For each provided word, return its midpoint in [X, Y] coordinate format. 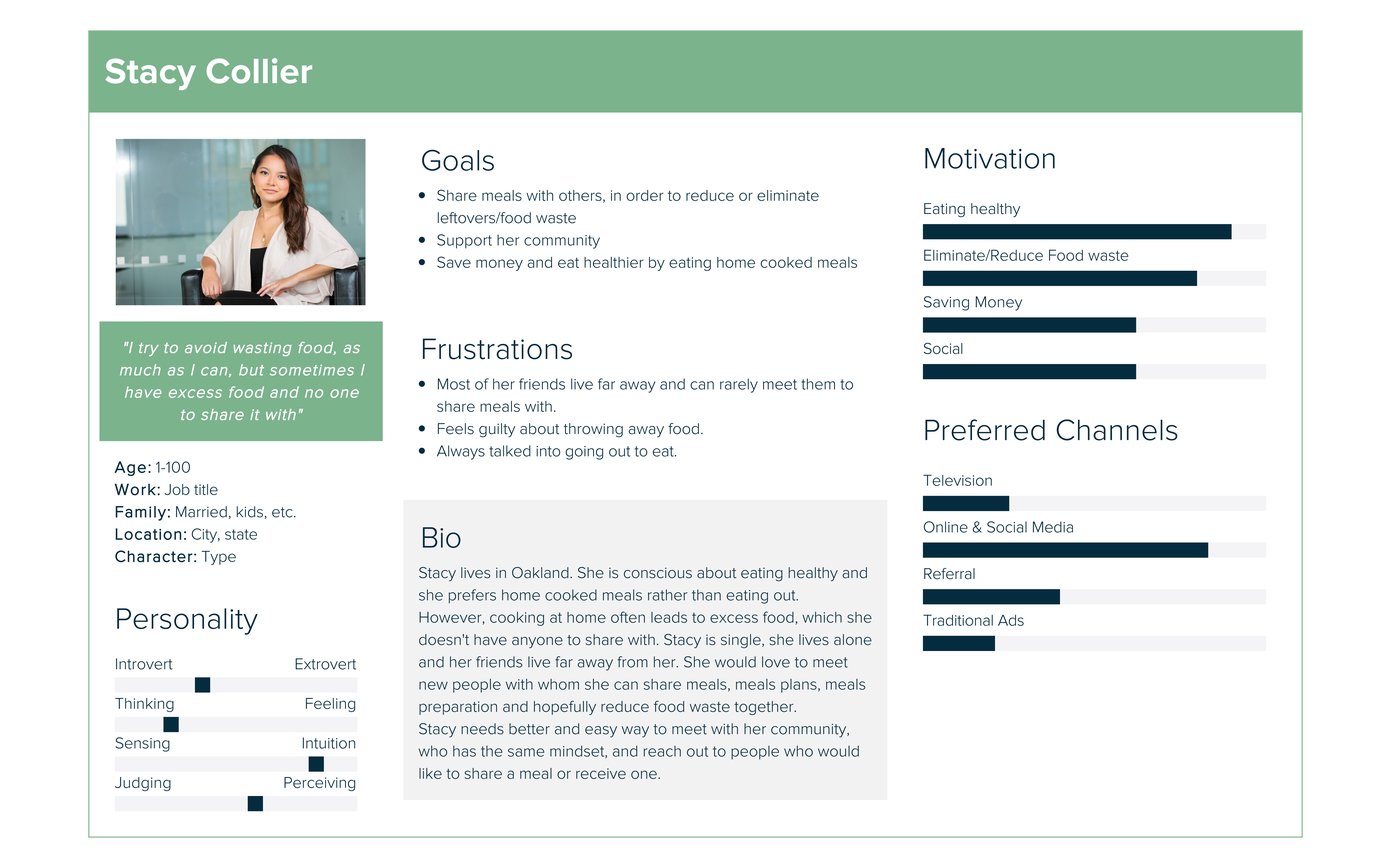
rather [667, 595]
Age [130, 468]
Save [454, 262]
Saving [946, 303]
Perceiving [319, 784]
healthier [614, 262]
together [765, 708]
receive [601, 773]
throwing [593, 430]
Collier [259, 71]
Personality [187, 621]
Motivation [990, 158]
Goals [458, 160]
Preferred [985, 430]
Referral [949, 574]
